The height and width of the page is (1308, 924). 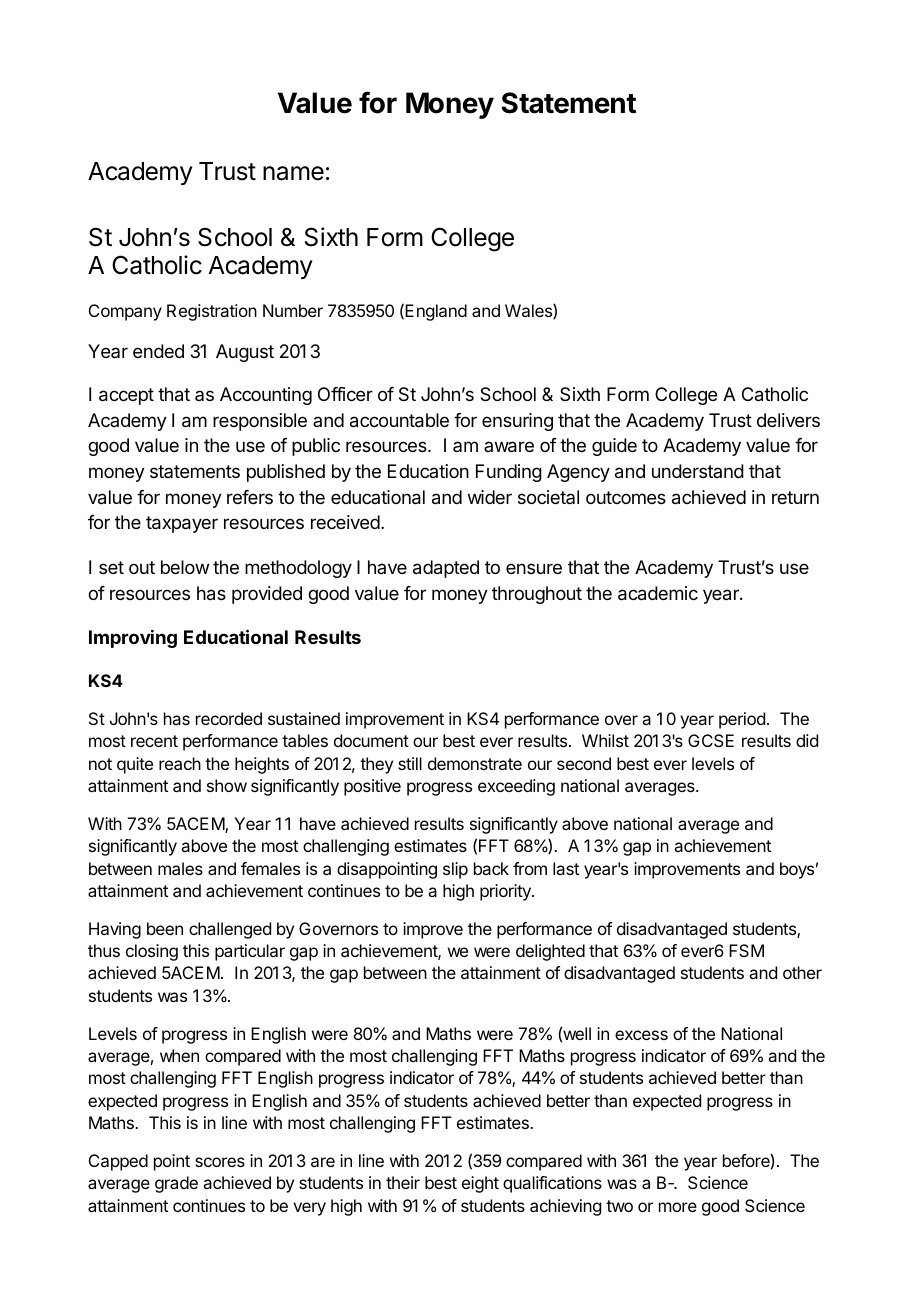 What do you see at coordinates (455, 870) in the page?
I see `slip` at bounding box center [455, 870].
